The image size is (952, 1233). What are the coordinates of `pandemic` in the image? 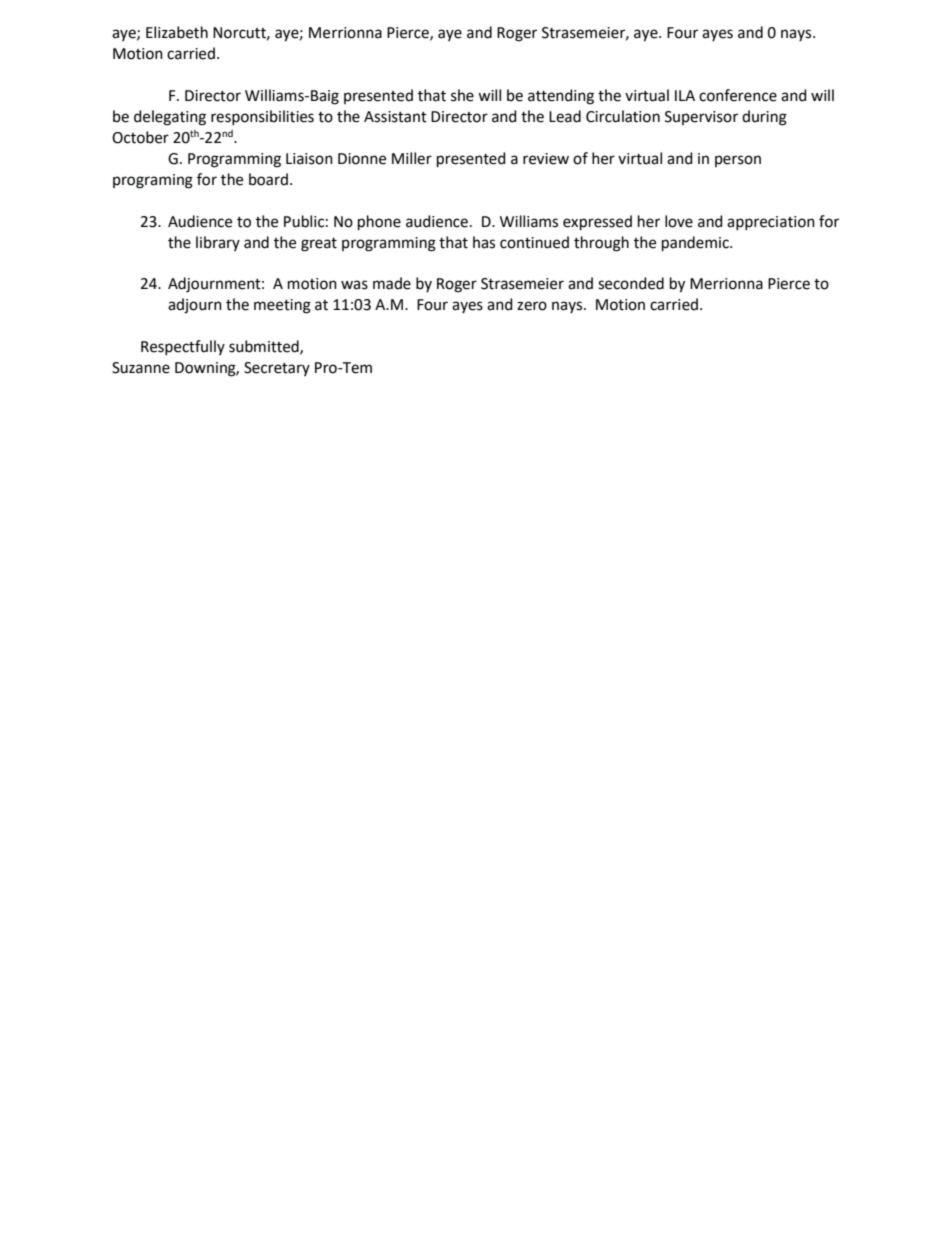 It's located at (696, 244).
